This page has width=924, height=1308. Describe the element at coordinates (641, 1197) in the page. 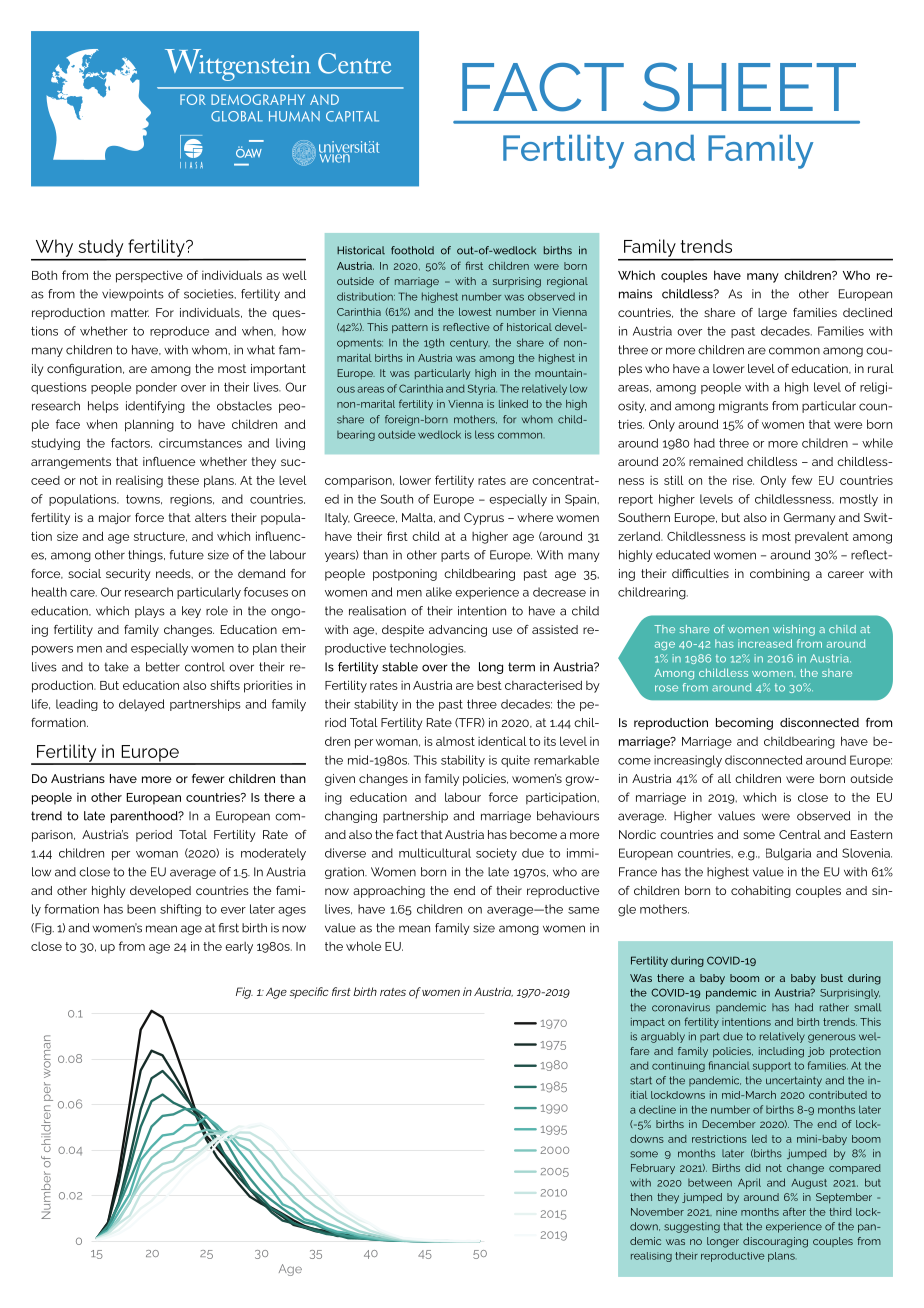

I see `then` at that location.
